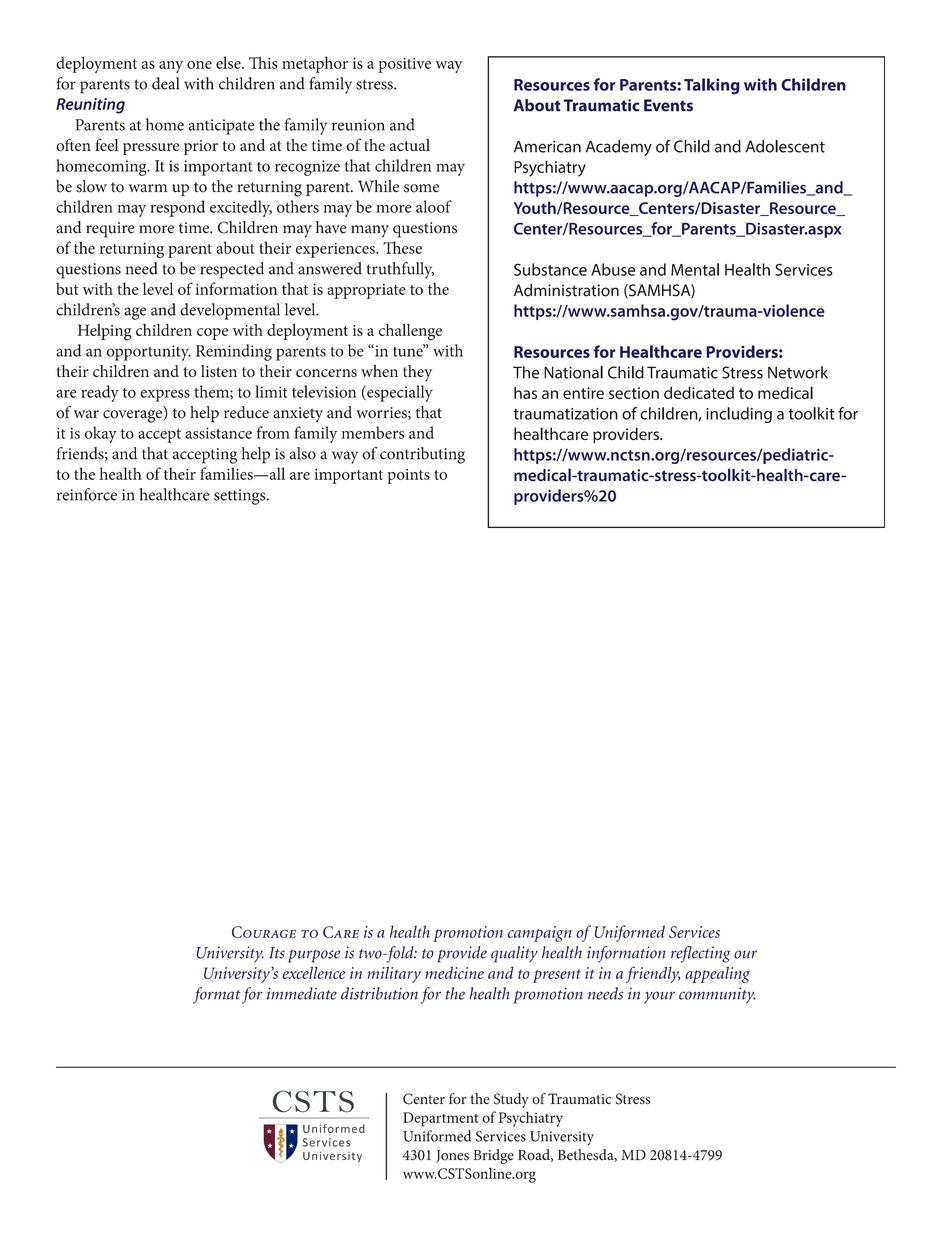 This image has height=1233, width=952. Describe the element at coordinates (302, 993) in the image. I see `immediate` at that location.
